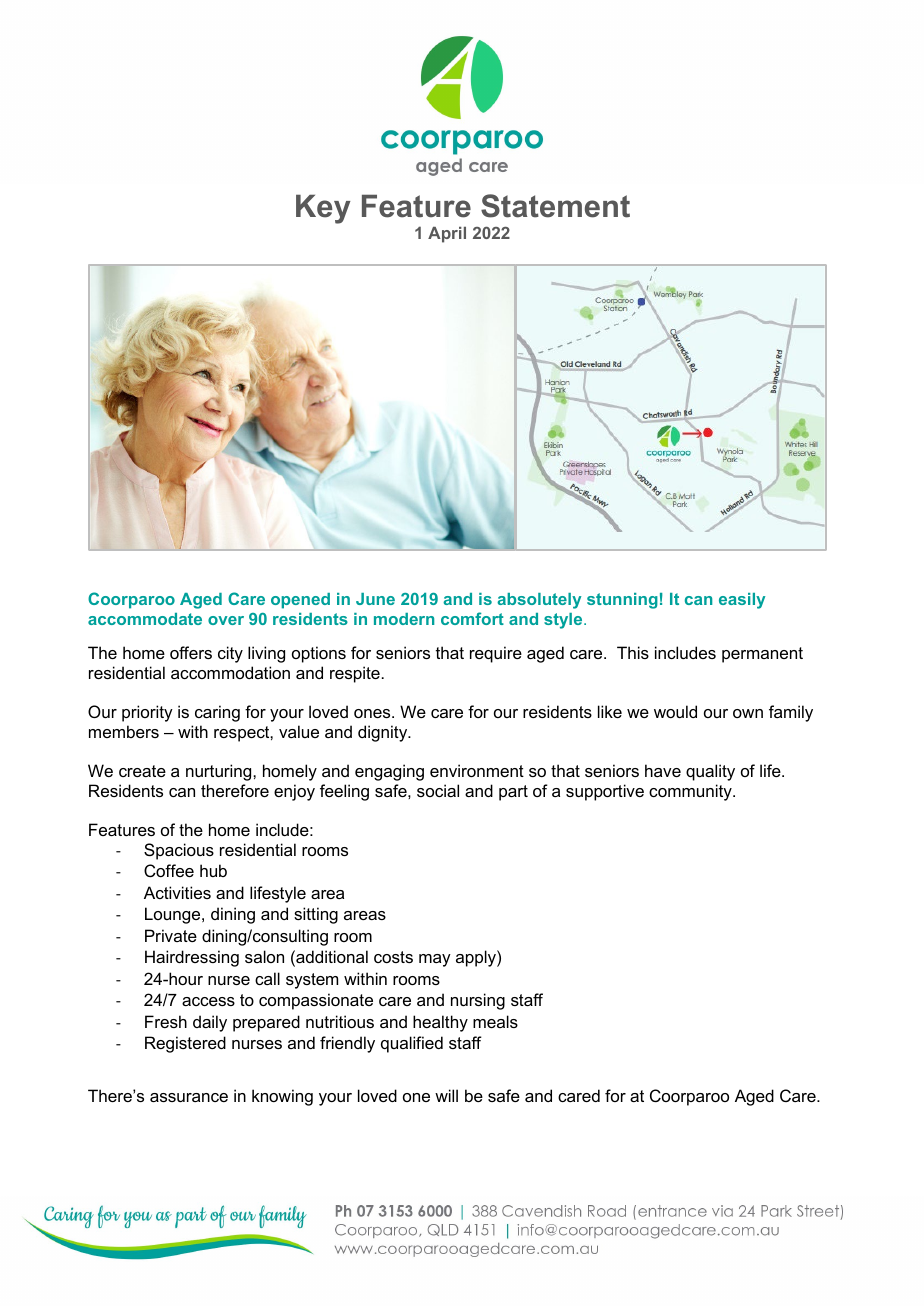 This screenshot has width=924, height=1309. Describe the element at coordinates (691, 792) in the screenshot. I see `community` at that location.
